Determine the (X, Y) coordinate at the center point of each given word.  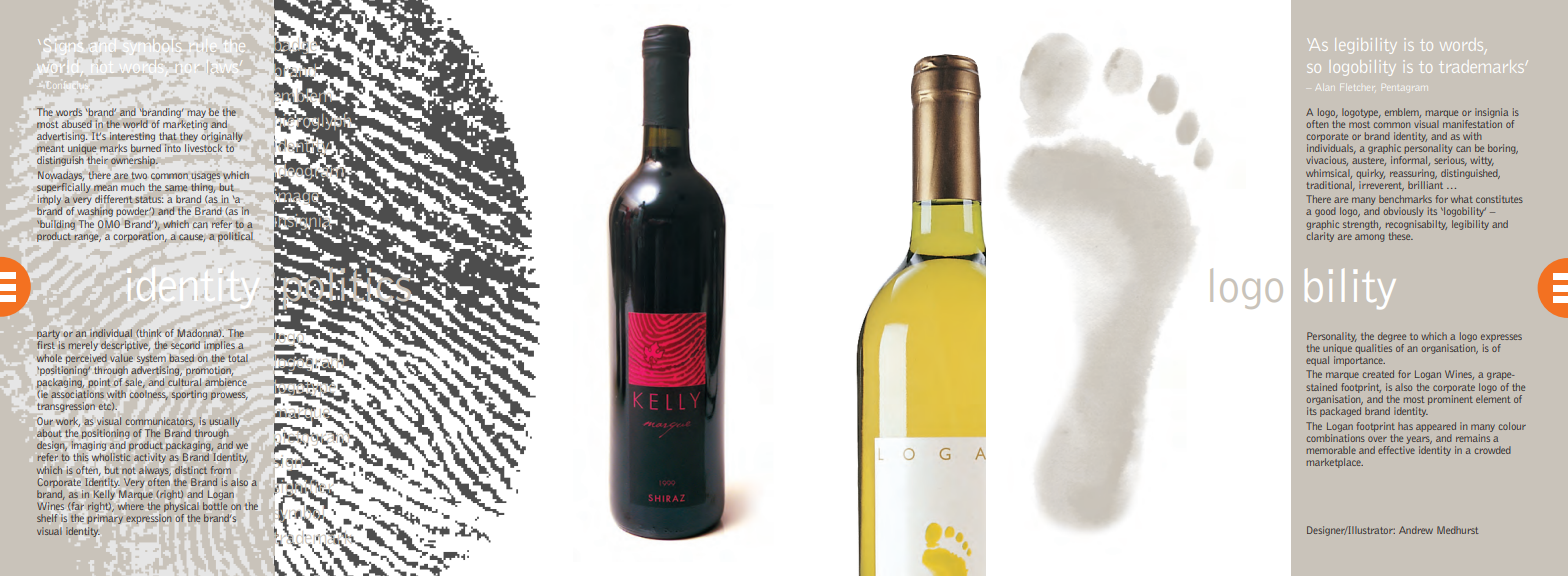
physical (181, 508)
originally (222, 135)
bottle (215, 506)
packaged (1340, 412)
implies (219, 346)
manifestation (1472, 122)
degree (1392, 337)
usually (225, 422)
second (185, 345)
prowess (229, 396)
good (1325, 212)
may (196, 114)
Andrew (1416, 530)
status (149, 199)
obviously (1403, 212)
